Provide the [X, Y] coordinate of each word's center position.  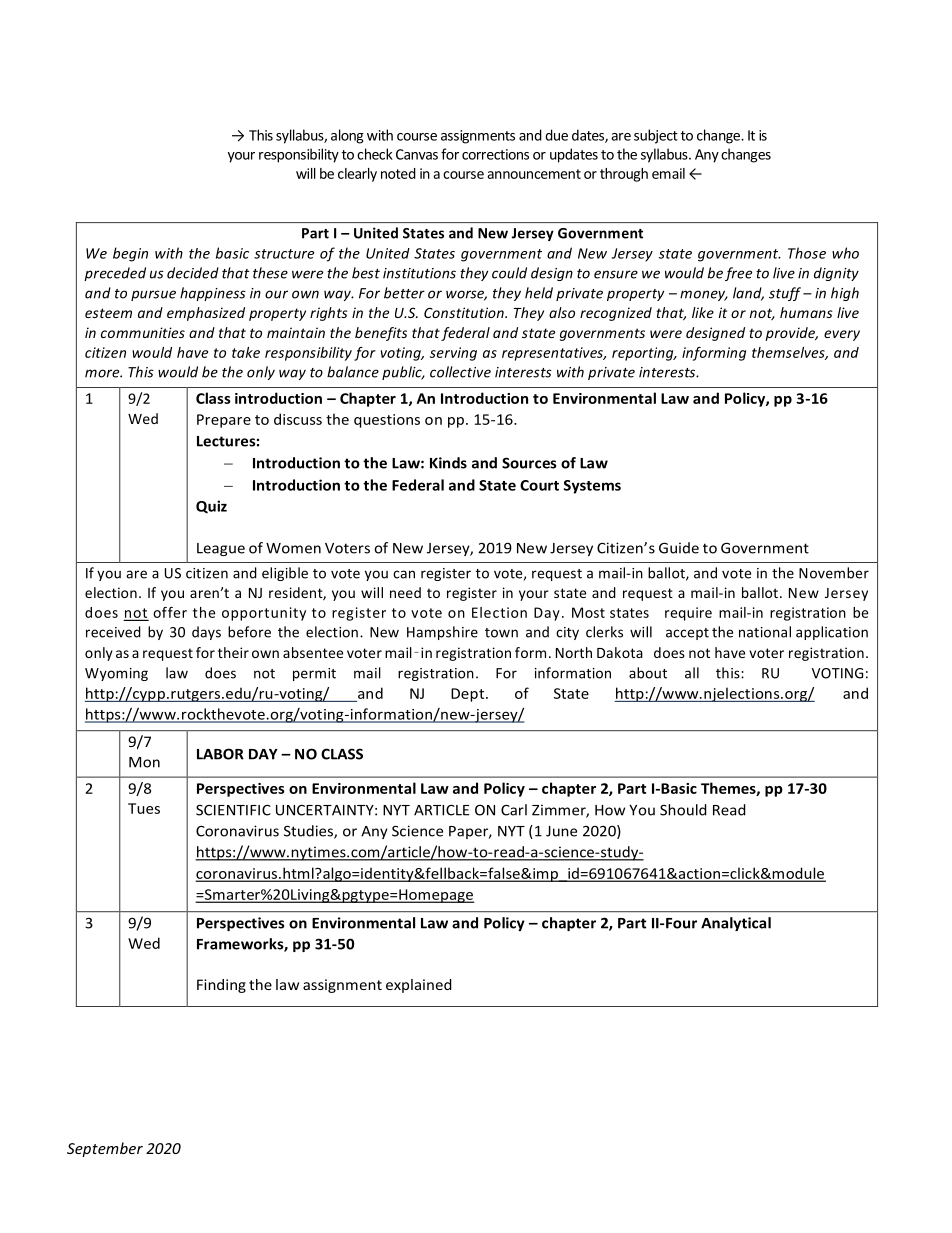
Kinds [448, 463]
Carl [514, 810]
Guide [679, 548]
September [105, 1149]
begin [130, 254]
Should [683, 810]
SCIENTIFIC [233, 810]
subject [656, 136]
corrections [495, 154]
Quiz [211, 506]
